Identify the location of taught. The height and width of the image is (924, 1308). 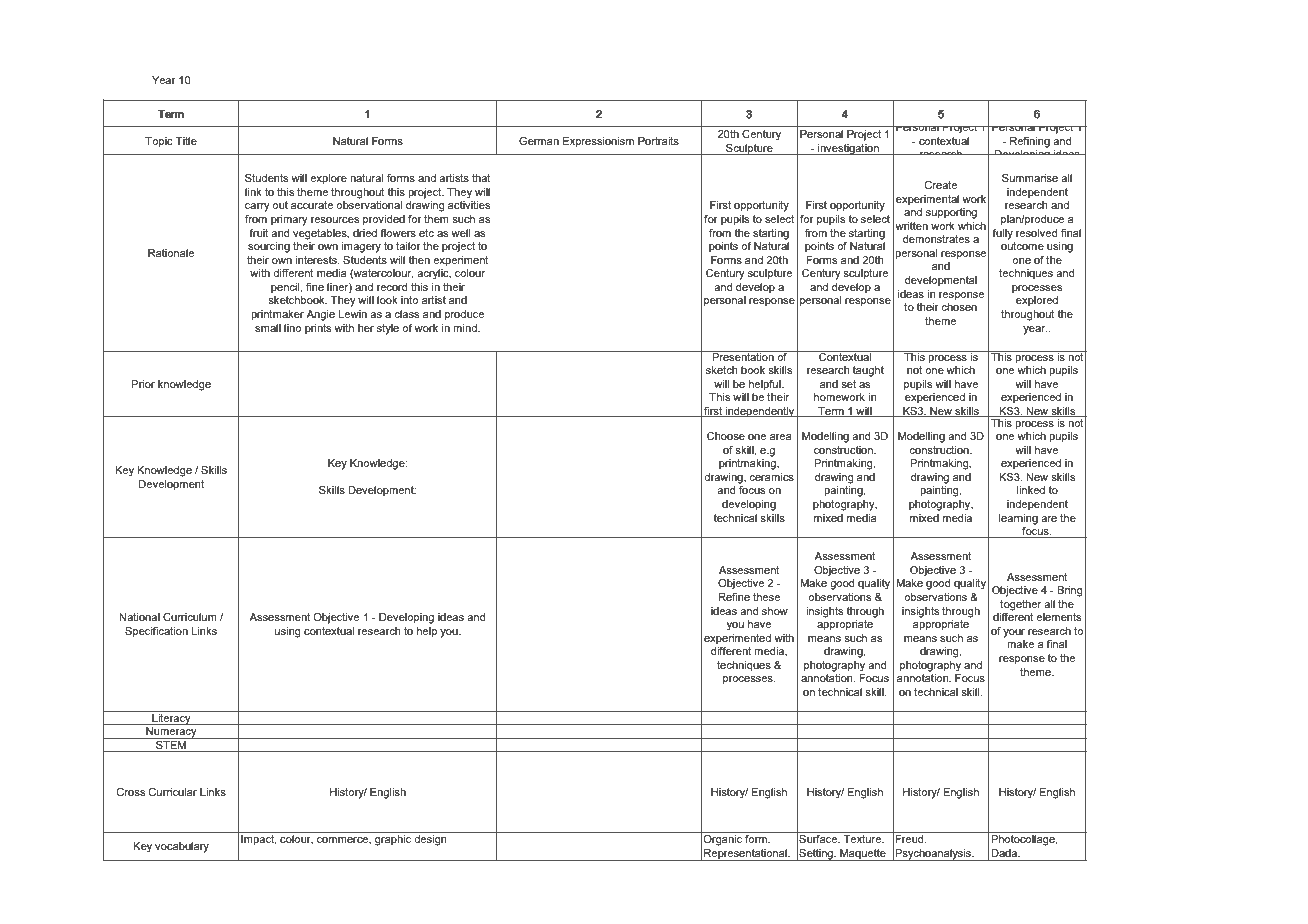
(868, 371).
